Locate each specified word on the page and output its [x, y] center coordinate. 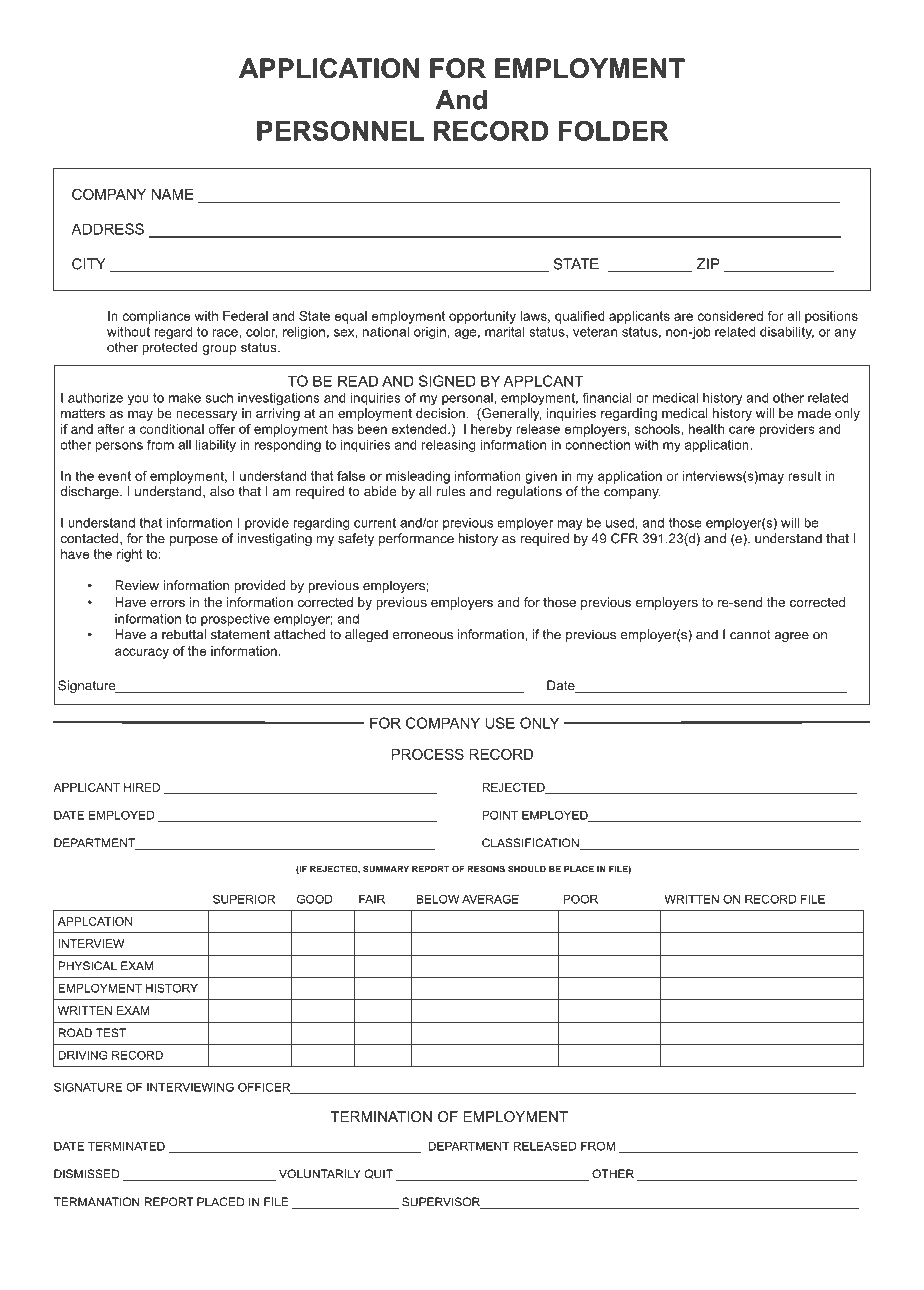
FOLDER [613, 130]
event [114, 476]
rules [451, 491]
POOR [580, 899]
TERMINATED [126, 1146]
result [804, 476]
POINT [500, 815]
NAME [173, 194]
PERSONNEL [340, 130]
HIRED [142, 787]
